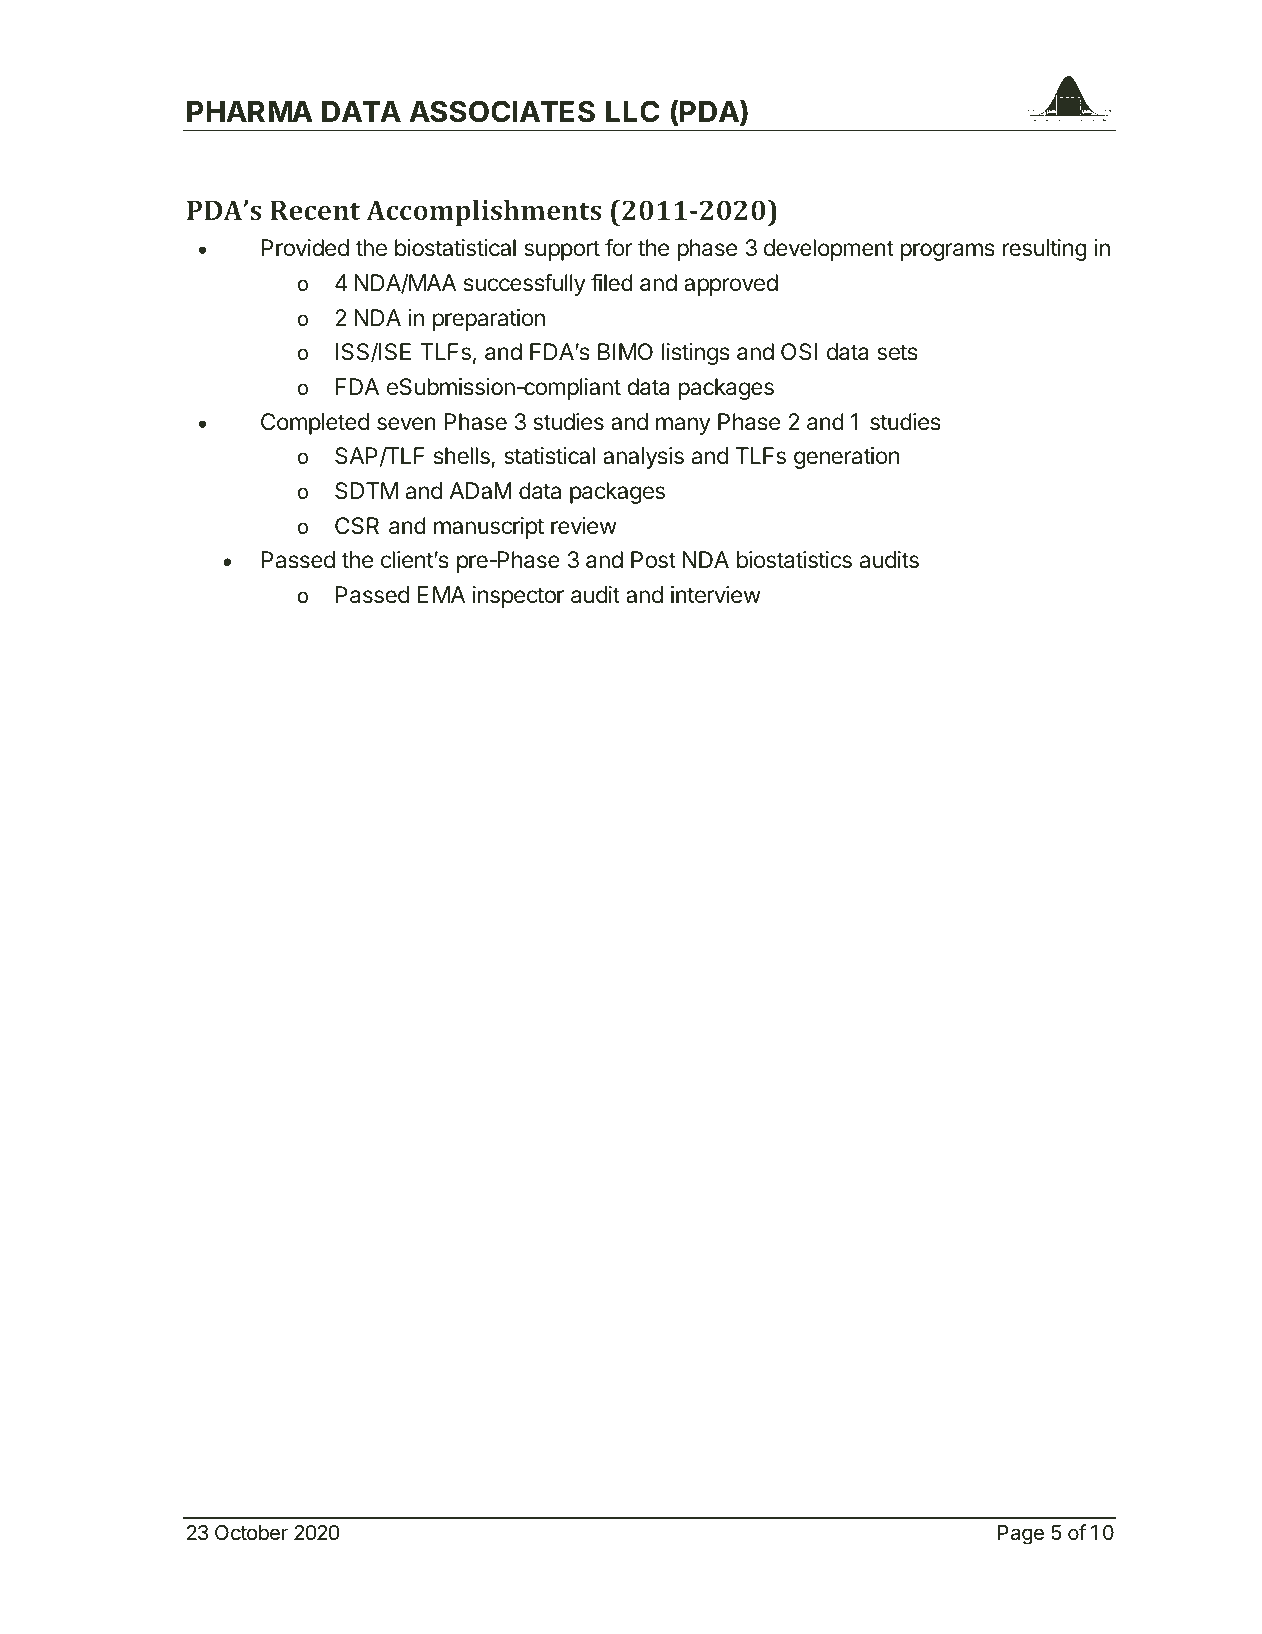 The image size is (1262, 1634). What do you see at coordinates (947, 252) in the document?
I see `programs` at bounding box center [947, 252].
